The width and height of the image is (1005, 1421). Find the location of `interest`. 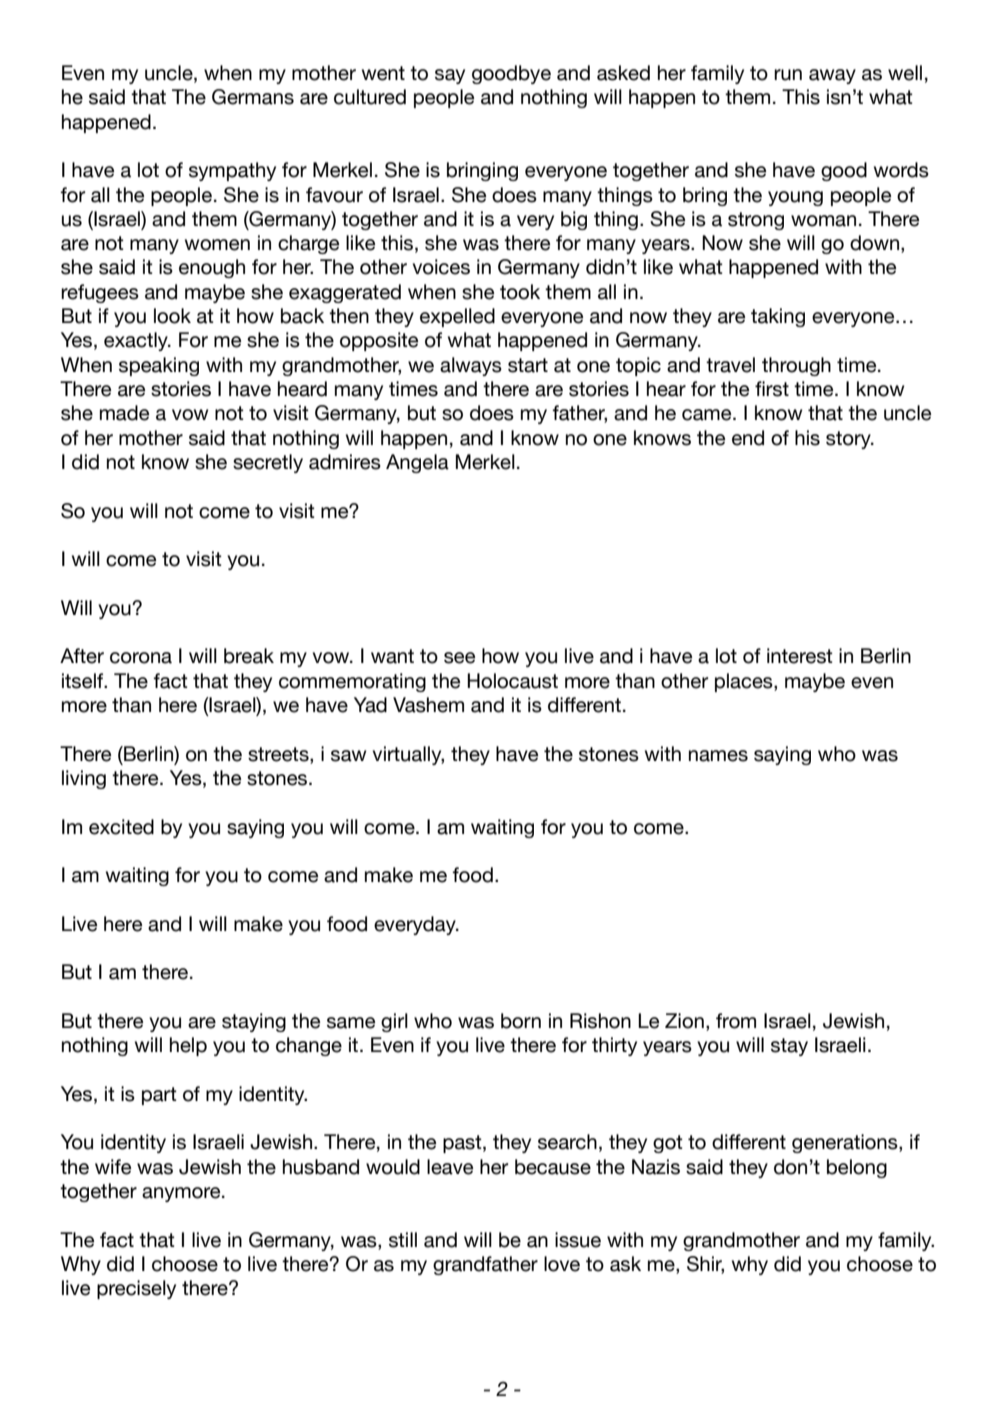

interest is located at coordinates (800, 656).
